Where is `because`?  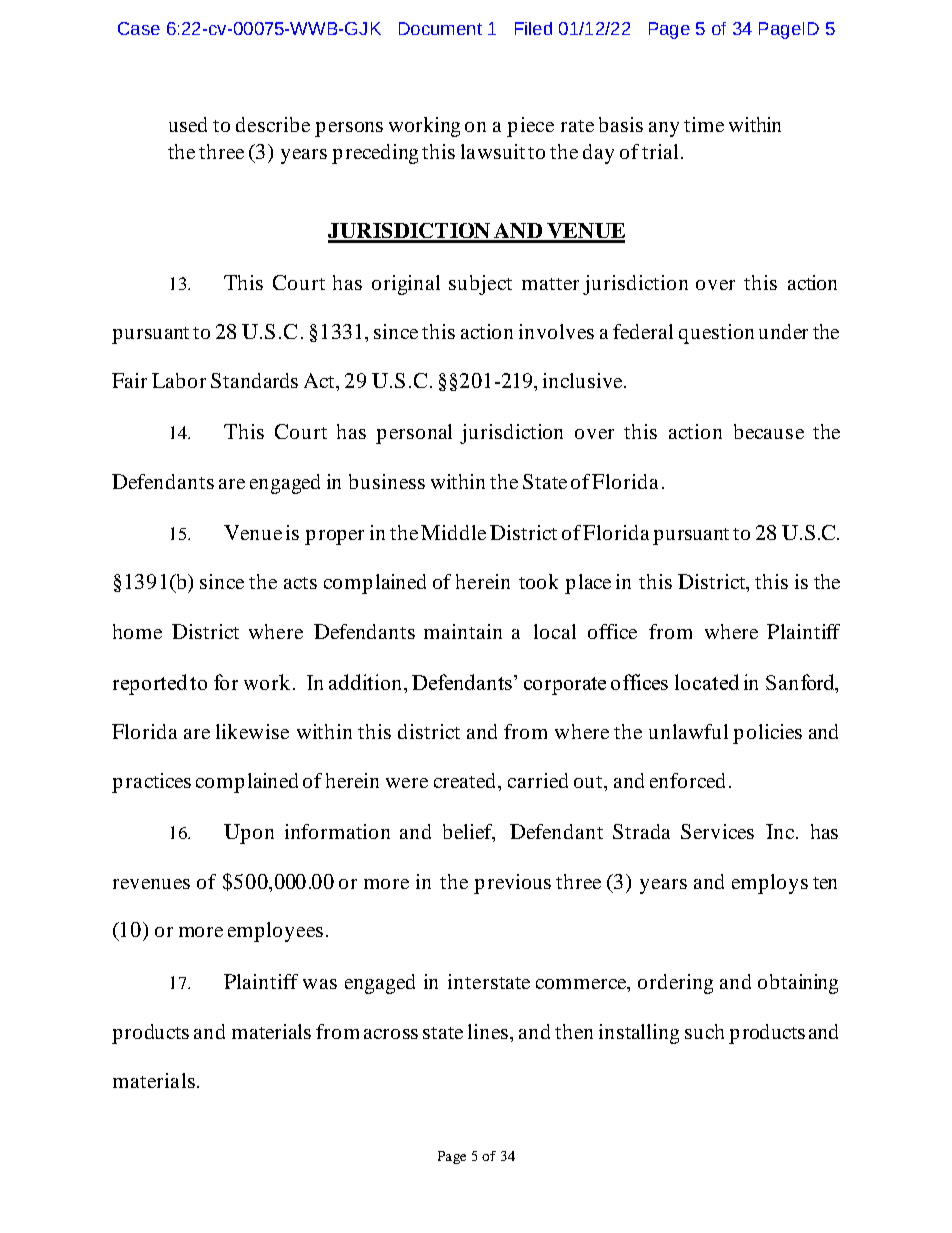
because is located at coordinates (769, 431).
